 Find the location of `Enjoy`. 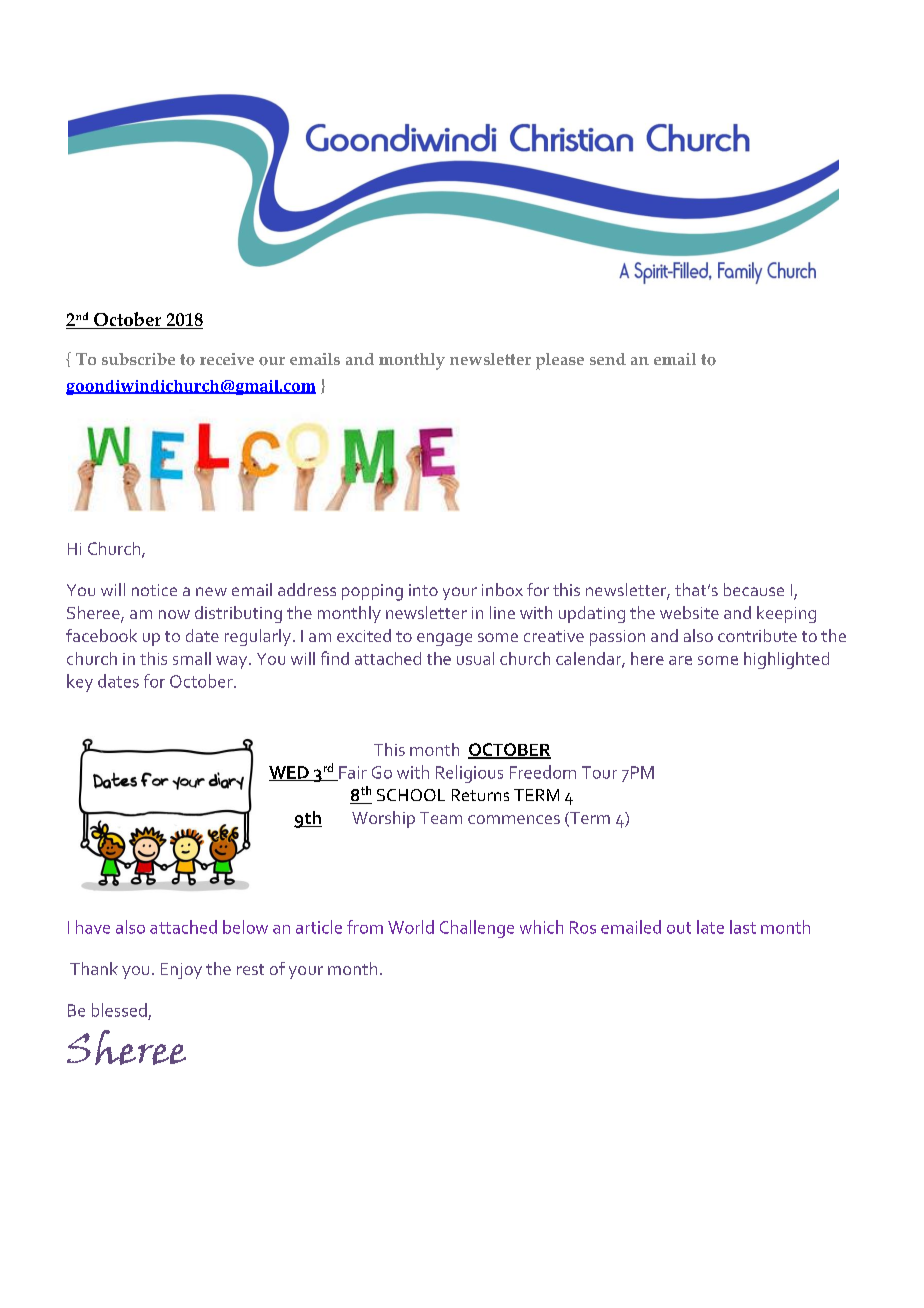

Enjoy is located at coordinates (181, 971).
